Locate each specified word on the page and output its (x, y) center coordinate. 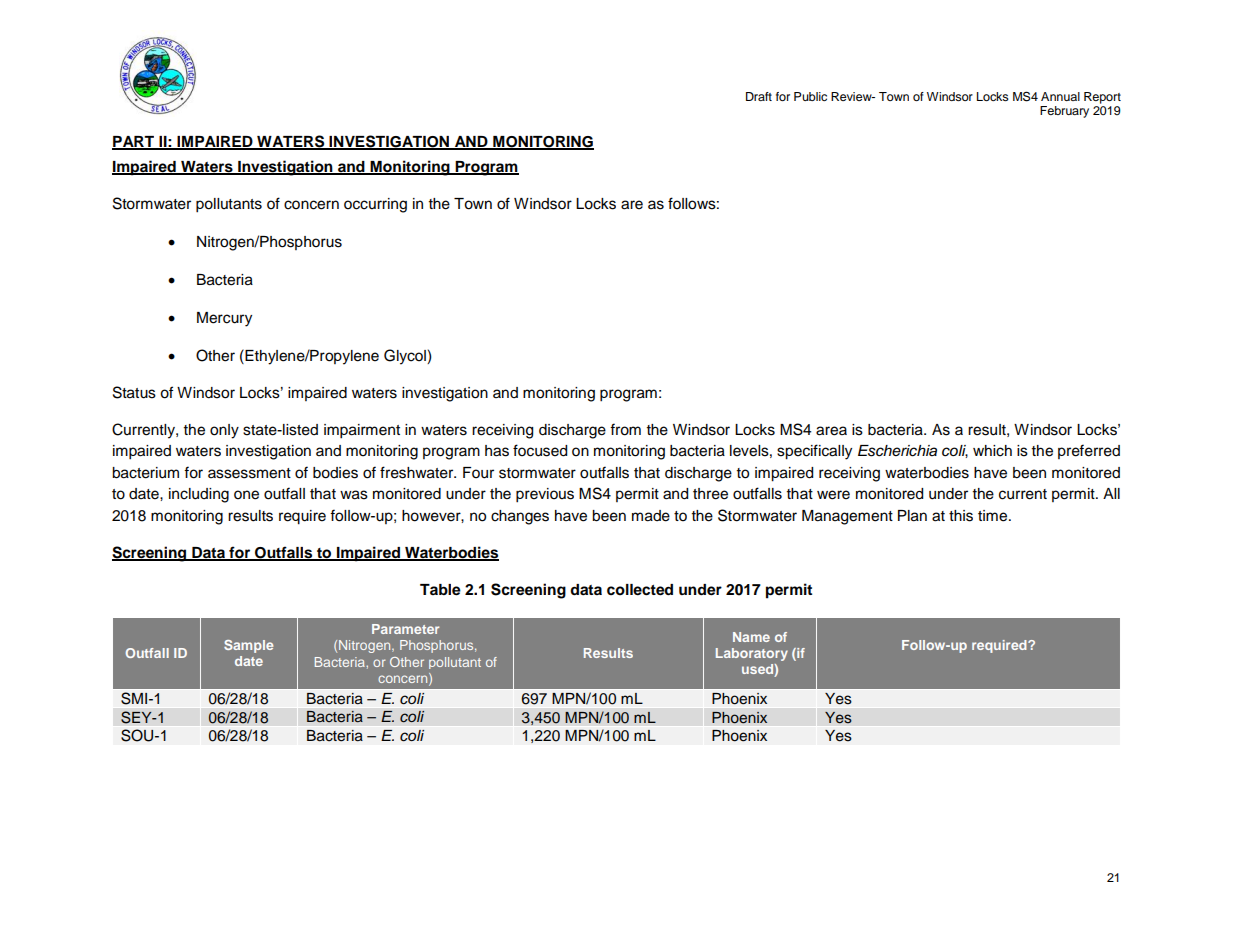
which (992, 451)
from (625, 429)
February (1064, 112)
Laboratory (752, 654)
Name (751, 637)
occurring (375, 205)
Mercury (224, 319)
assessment (249, 473)
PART (134, 142)
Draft (759, 96)
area (831, 431)
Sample (248, 646)
